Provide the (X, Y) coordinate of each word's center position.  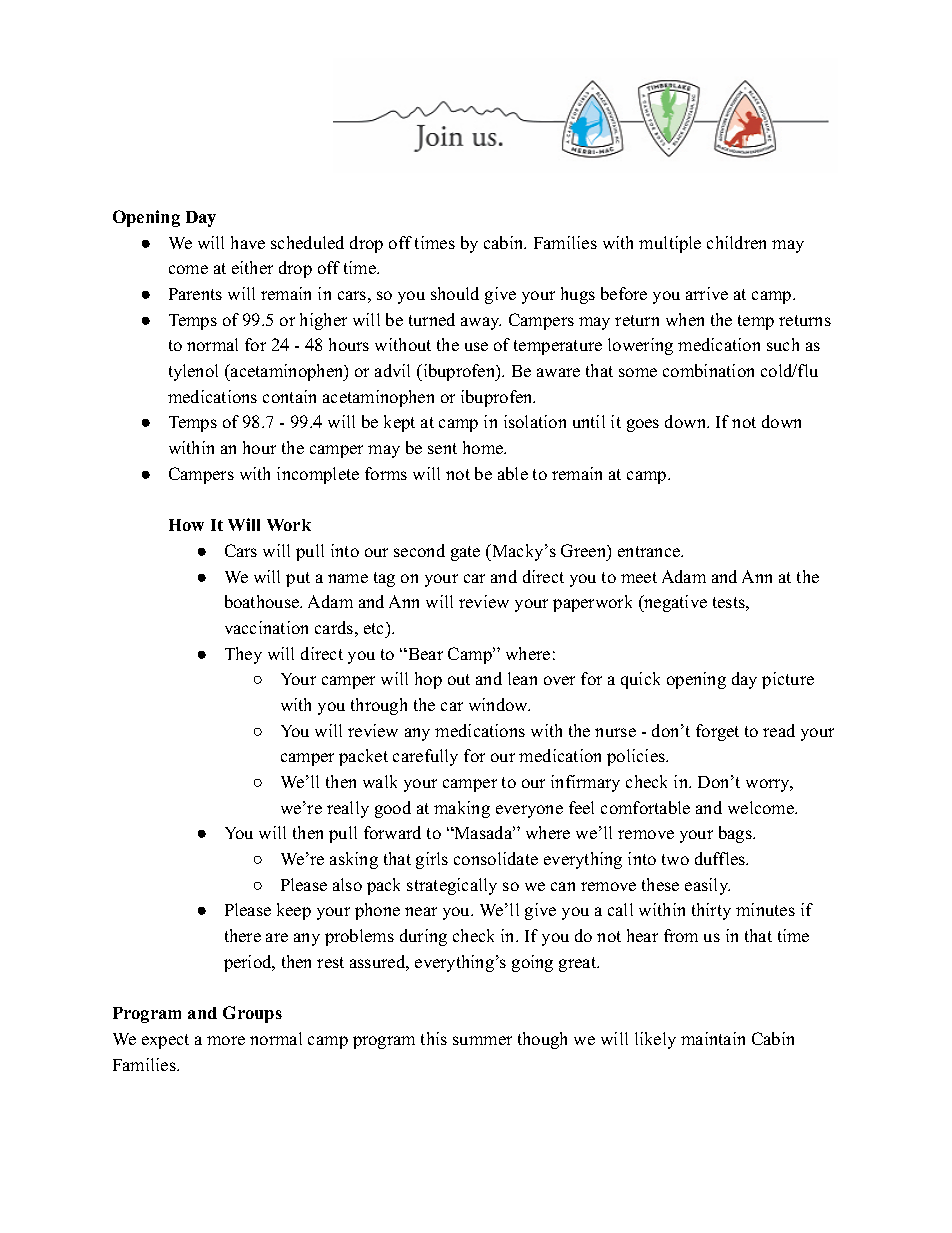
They (243, 655)
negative (674, 603)
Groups (252, 1014)
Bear (424, 654)
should (455, 293)
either (252, 267)
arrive (707, 293)
